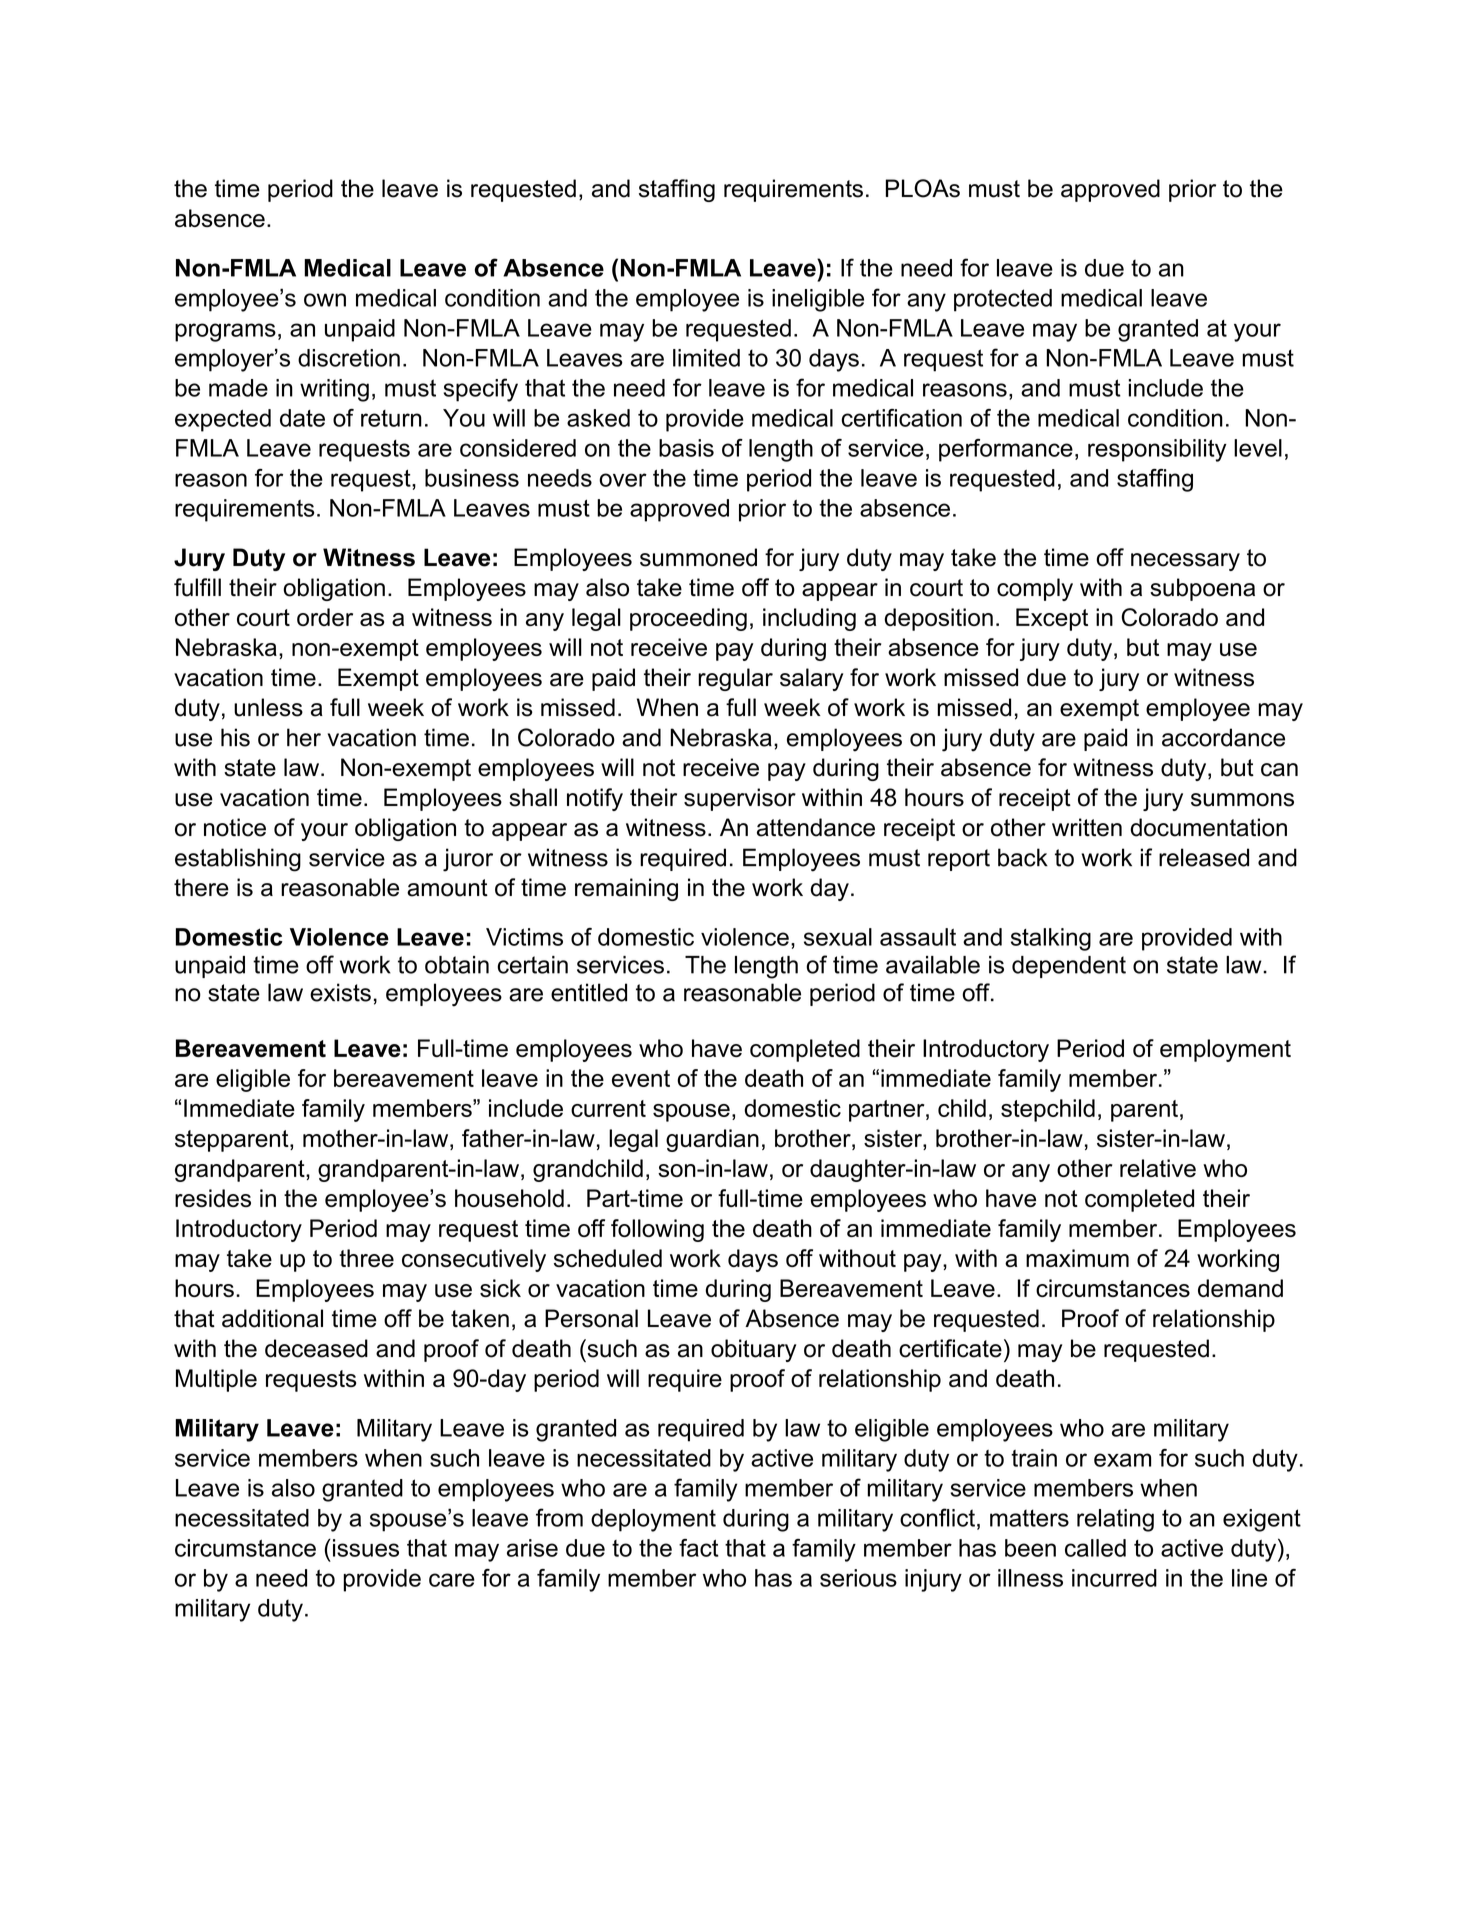  What do you see at coordinates (1069, 967) in the page?
I see `dependent` at bounding box center [1069, 967].
